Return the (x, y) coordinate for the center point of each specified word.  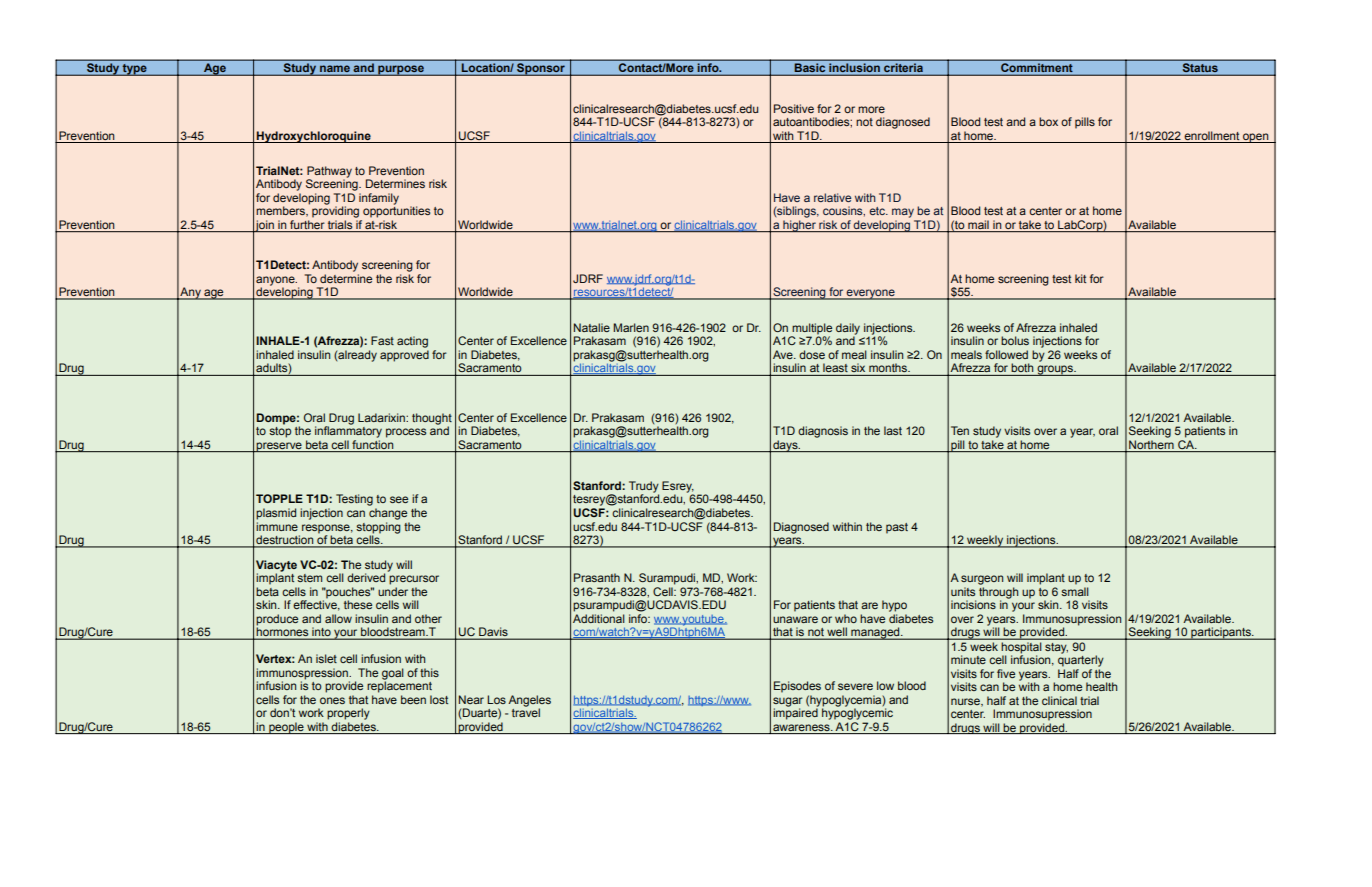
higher (799, 226)
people (286, 728)
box (1048, 121)
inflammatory (348, 431)
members (281, 211)
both (1022, 367)
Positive (794, 108)
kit (1080, 278)
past (897, 528)
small (1075, 591)
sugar (788, 703)
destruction (285, 541)
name (335, 70)
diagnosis (823, 432)
